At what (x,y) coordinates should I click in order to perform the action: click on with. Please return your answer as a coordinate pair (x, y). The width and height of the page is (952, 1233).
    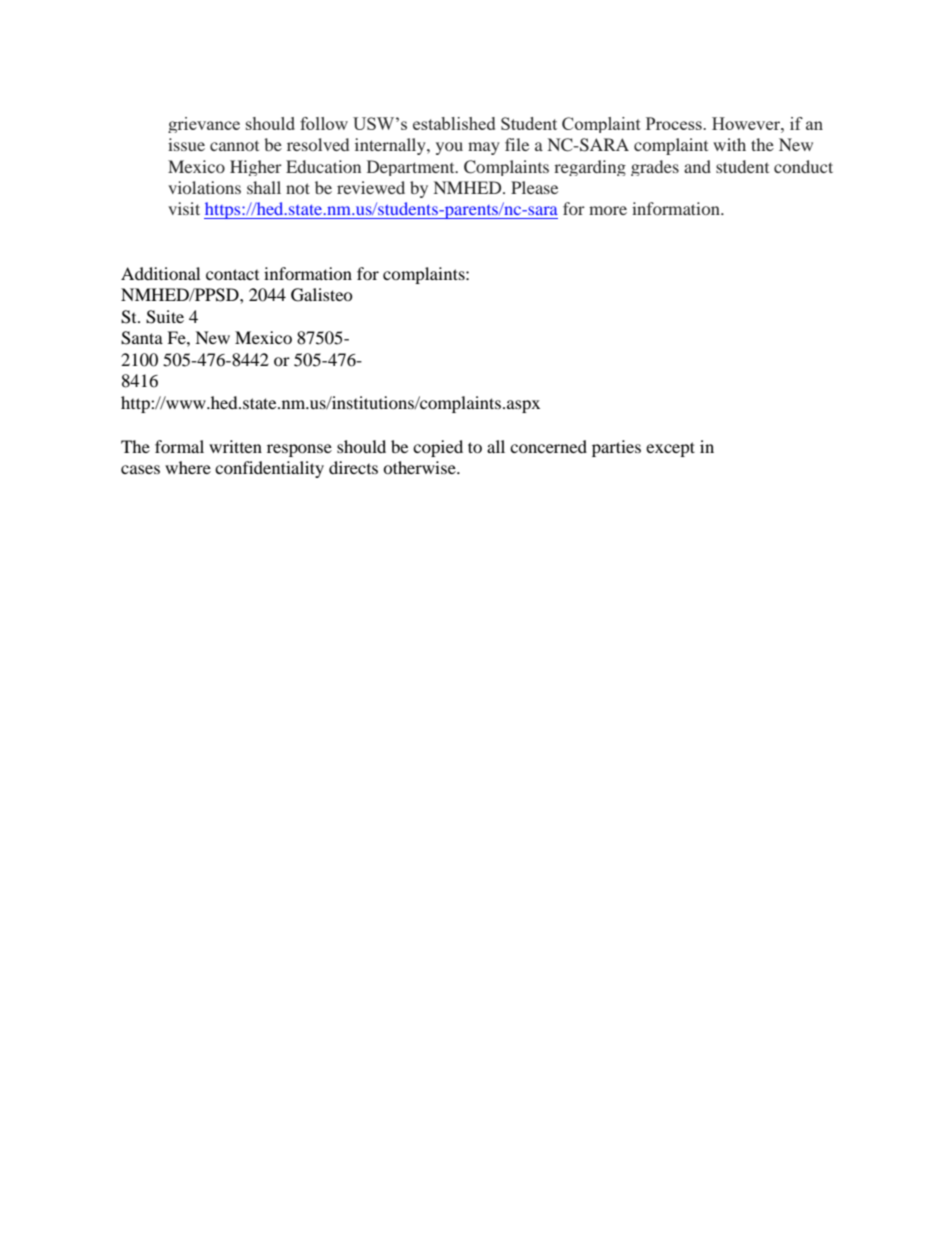
    Looking at the image, I should click on (729, 144).
